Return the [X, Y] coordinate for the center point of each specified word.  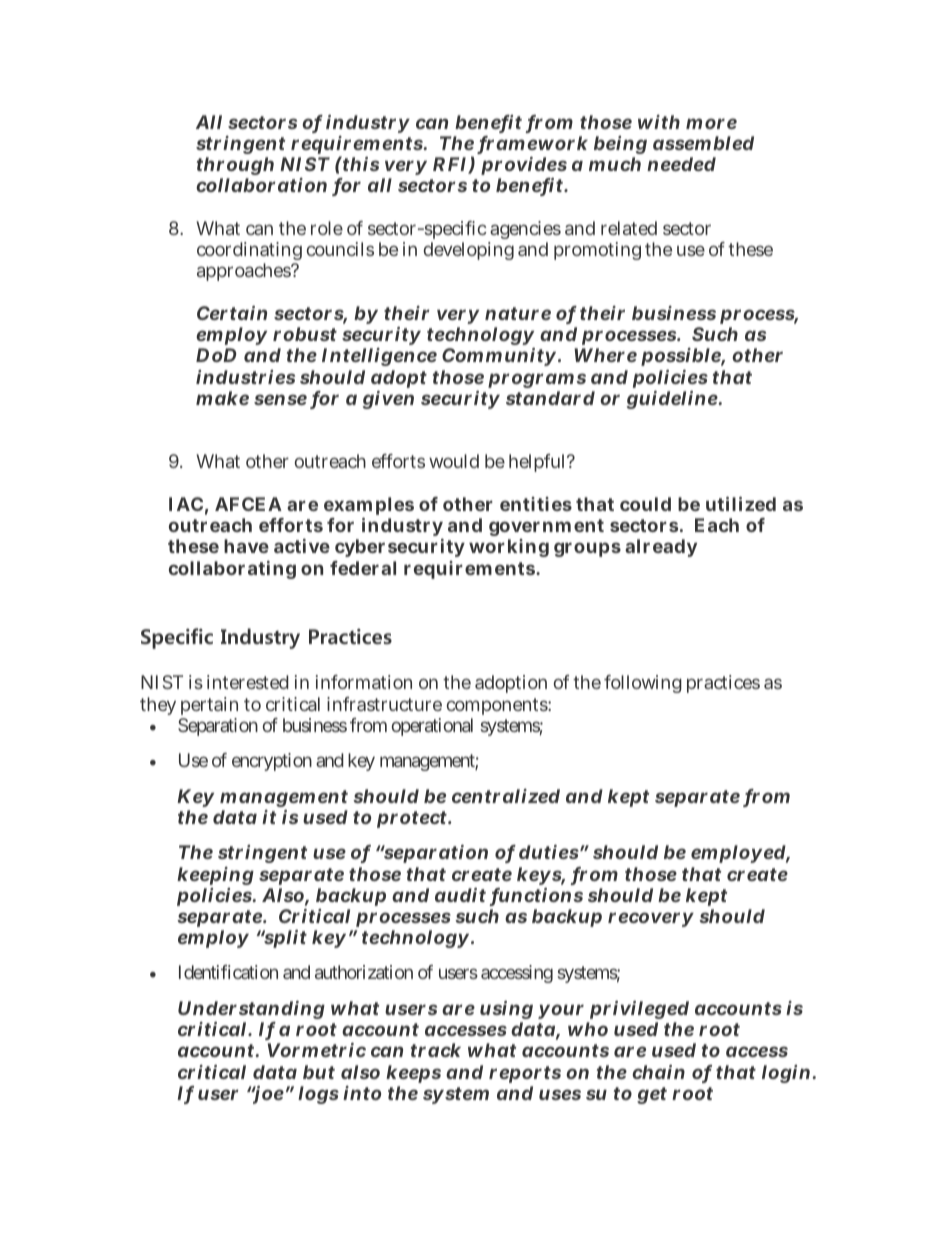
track [436, 1050]
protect [413, 819]
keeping [215, 876]
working [509, 548]
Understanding [251, 1012]
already [661, 548]
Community [499, 357]
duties [549, 852]
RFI [451, 165]
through [235, 168]
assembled [703, 143]
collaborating [232, 570]
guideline [672, 400]
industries [245, 377]
